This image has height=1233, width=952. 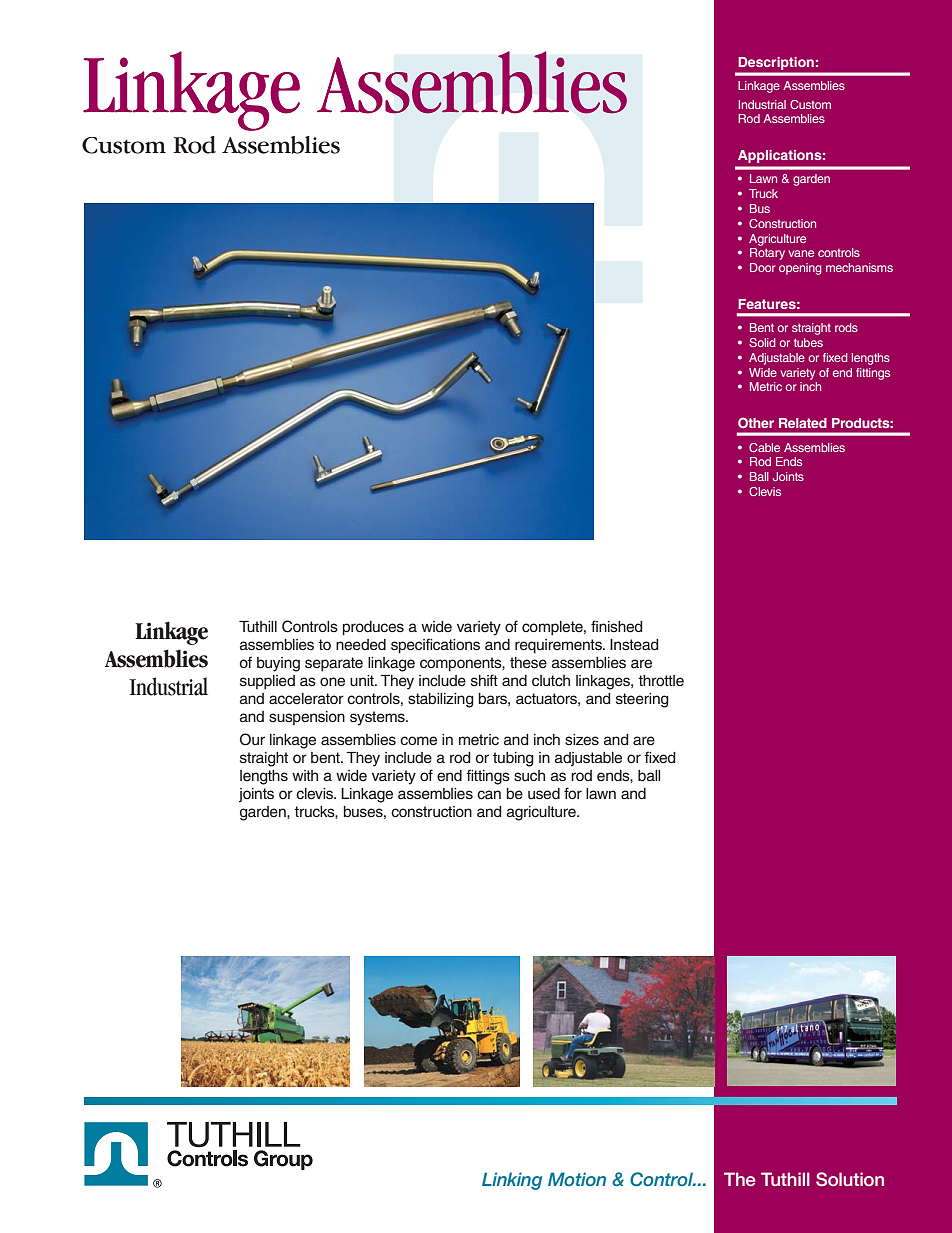 What do you see at coordinates (305, 775) in the image?
I see `with` at bounding box center [305, 775].
